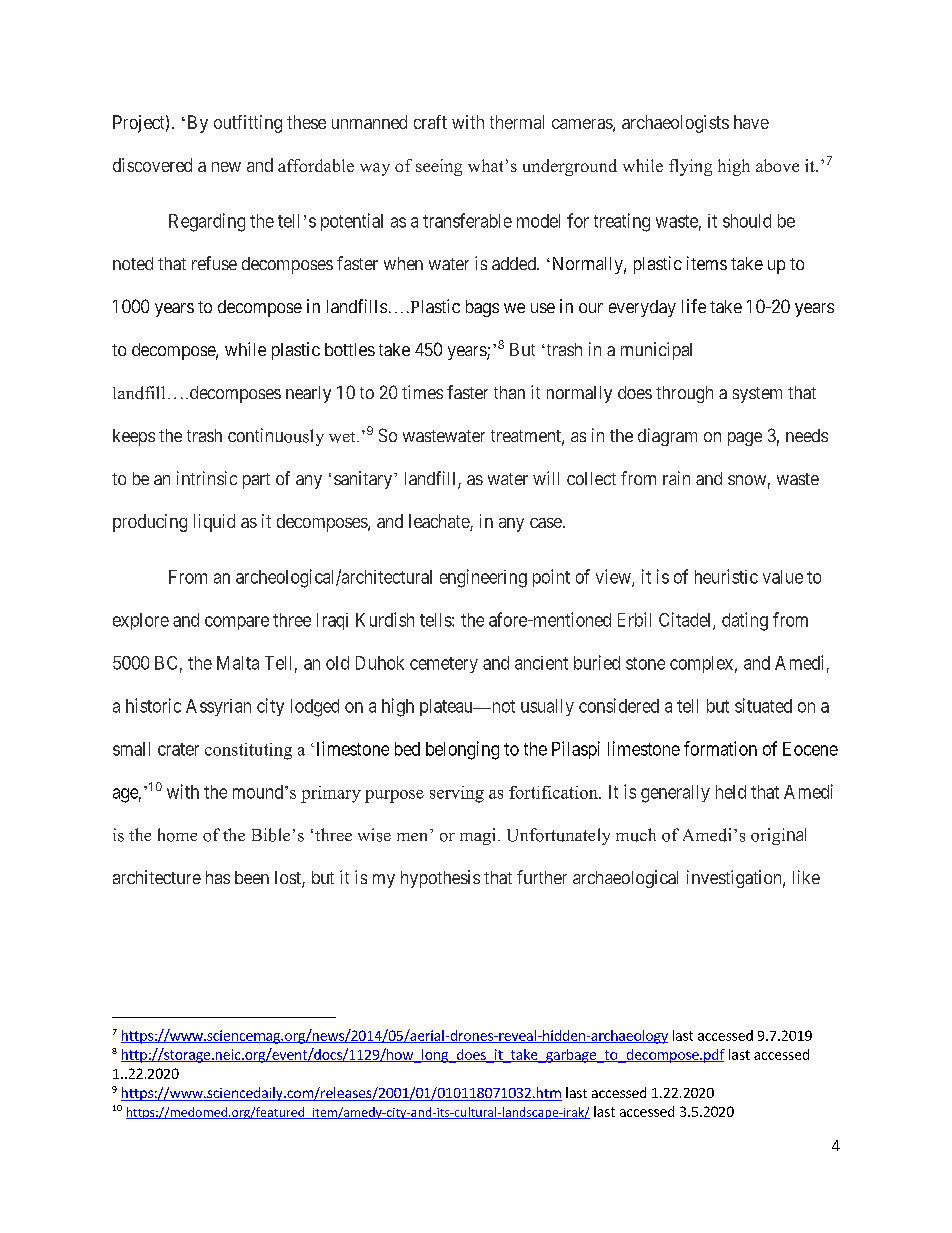 The height and width of the document is (1233, 952). What do you see at coordinates (751, 122) in the document?
I see `have` at bounding box center [751, 122].
